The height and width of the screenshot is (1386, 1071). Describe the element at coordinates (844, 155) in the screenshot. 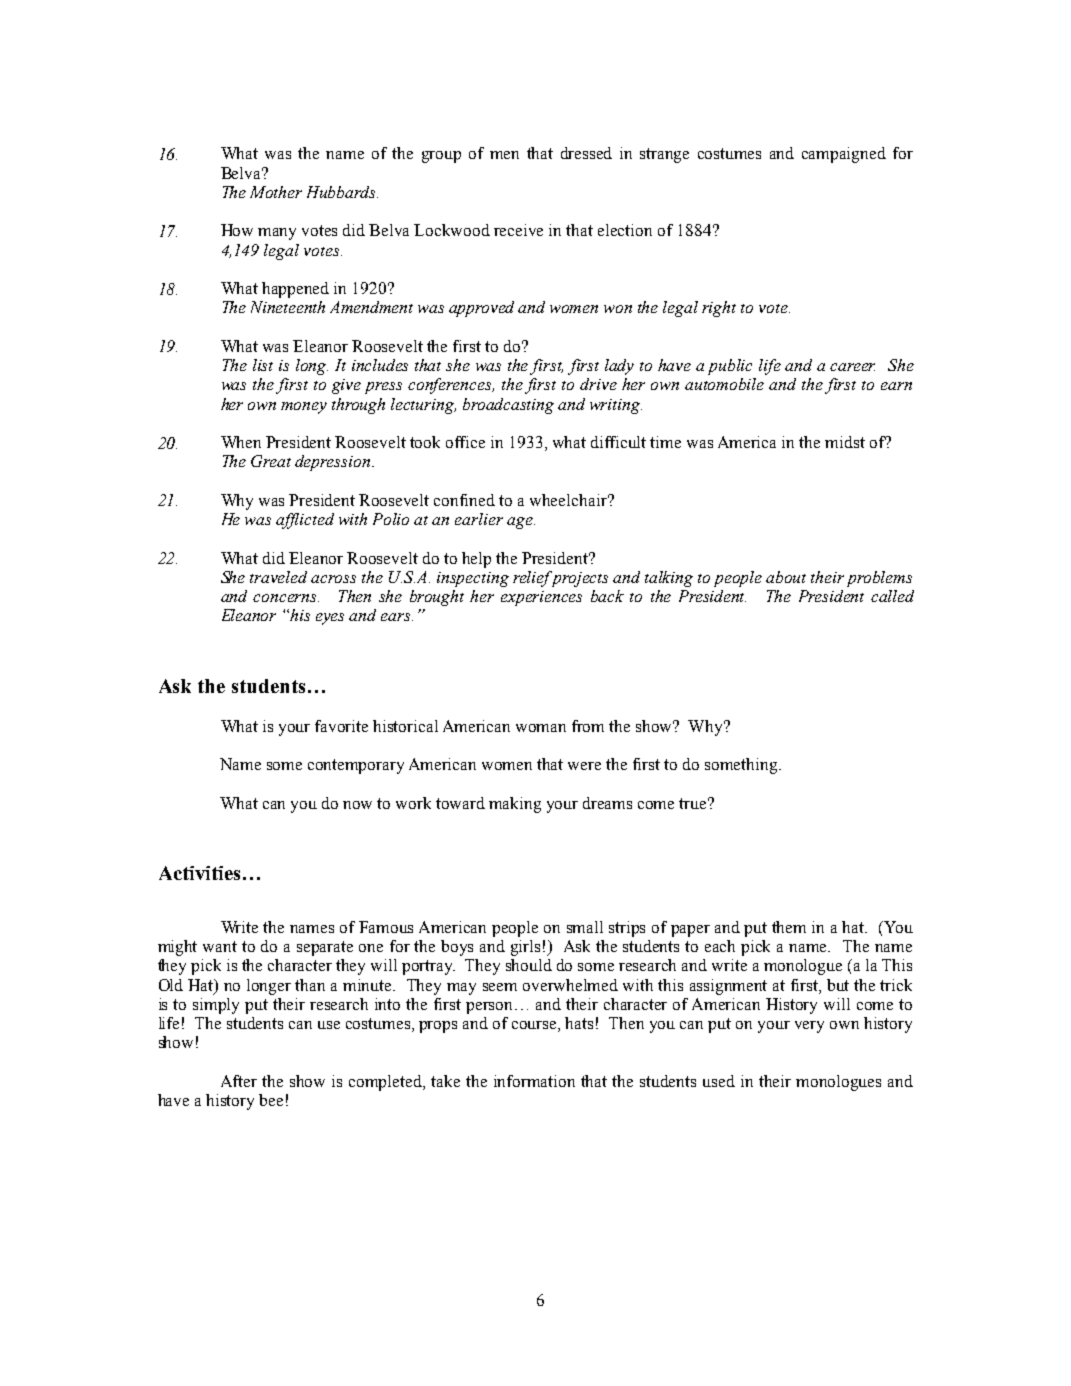

I see `campaigned` at that location.
